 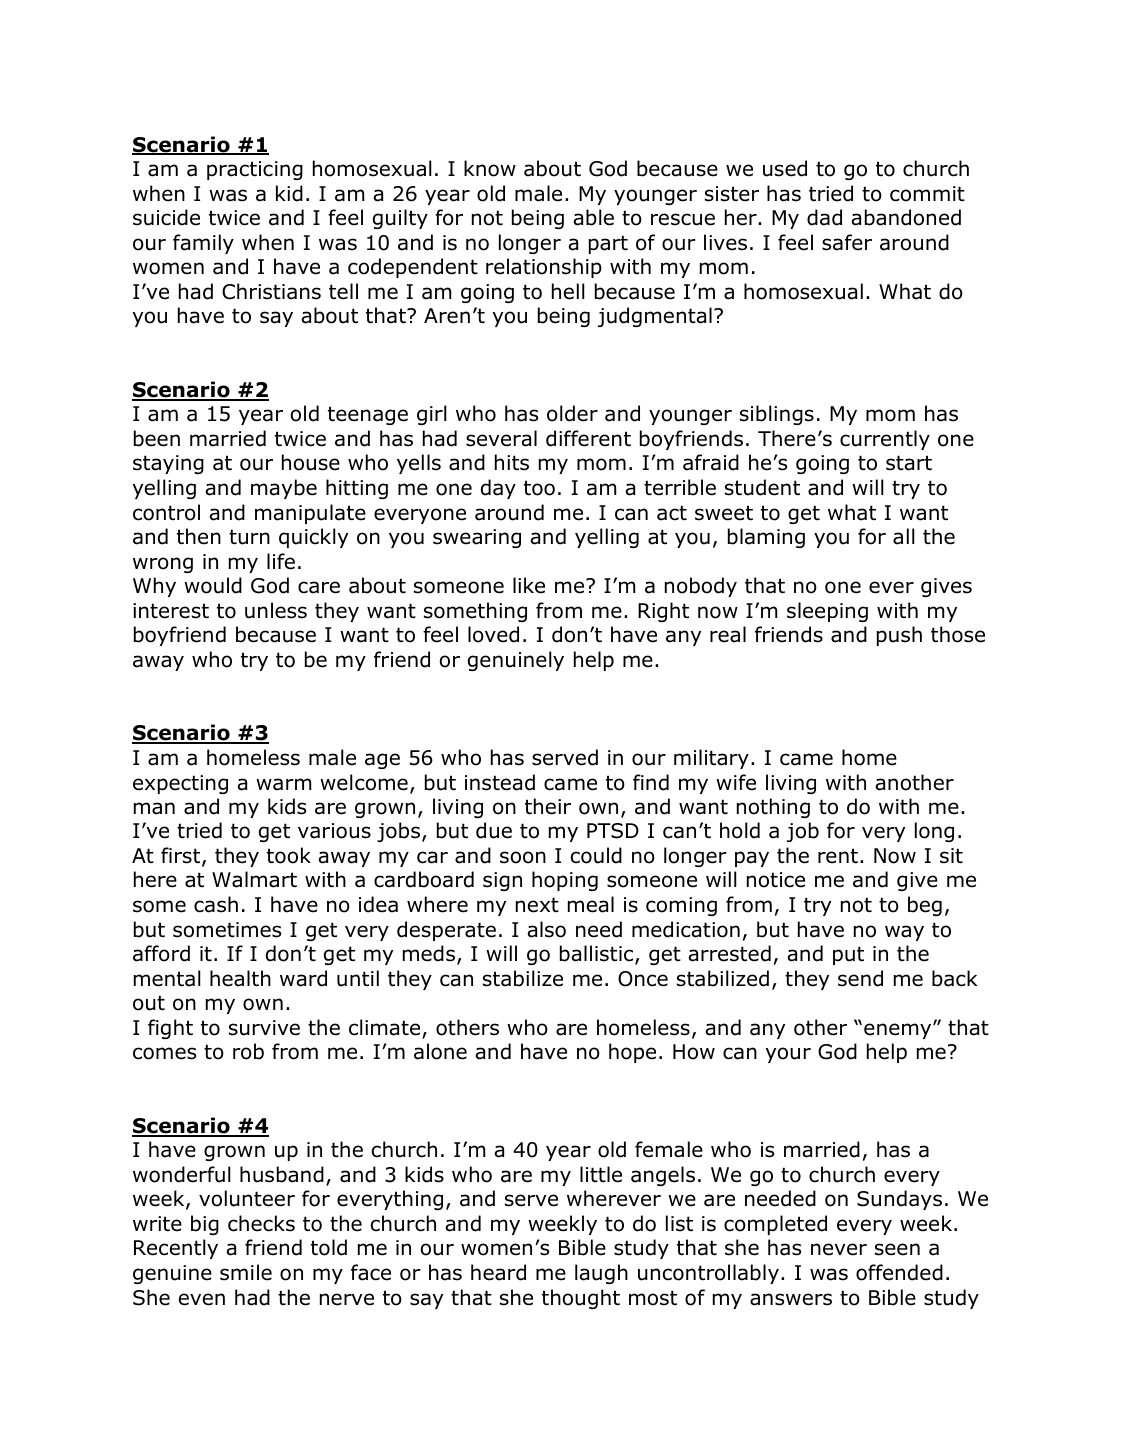 I want to click on cash, so click(x=216, y=904).
